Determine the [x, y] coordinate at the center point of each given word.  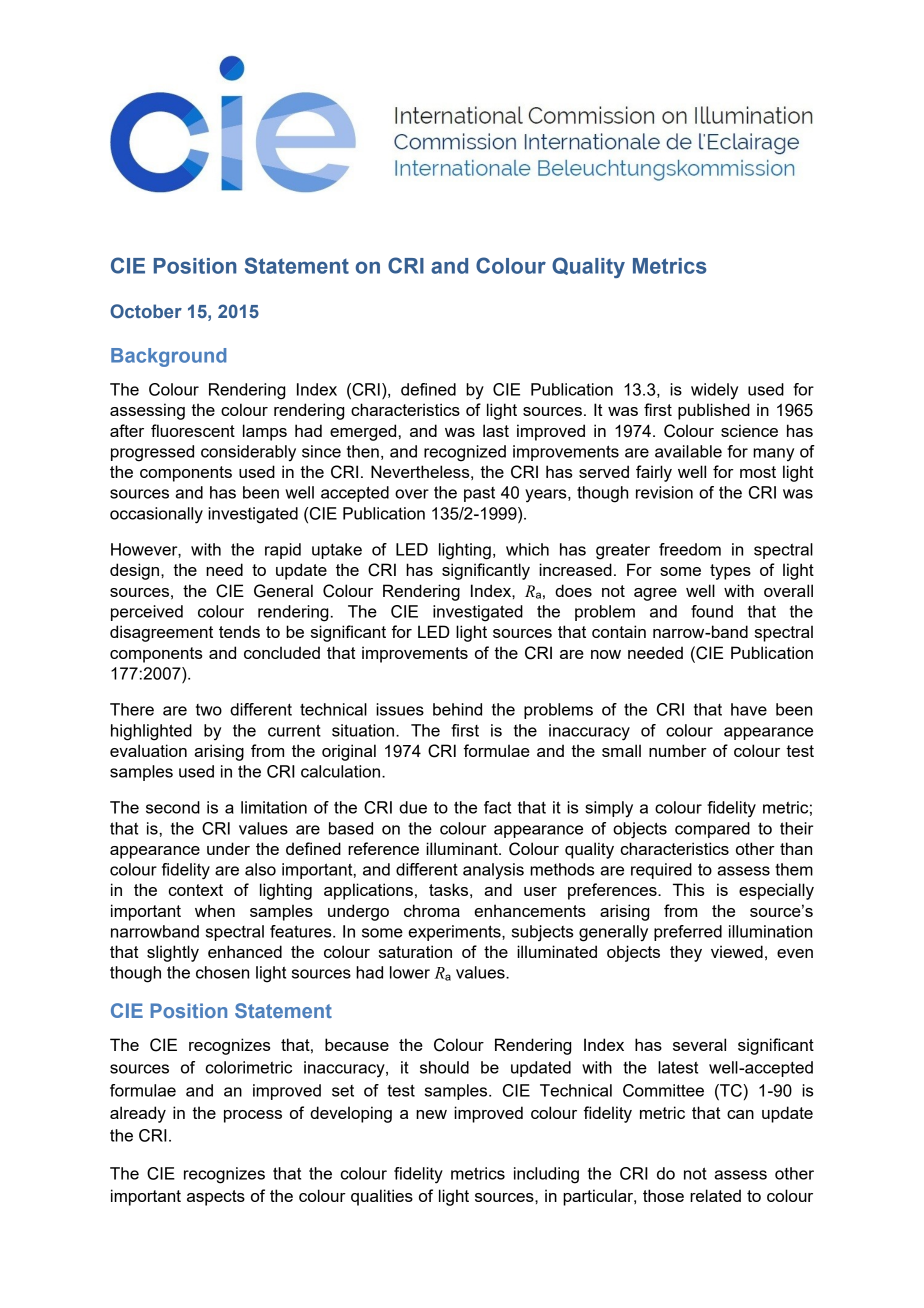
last [496, 430]
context [196, 890]
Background [168, 357]
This [689, 889]
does [573, 590]
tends [239, 631]
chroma [432, 910]
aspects [216, 1198]
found [712, 611]
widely [714, 391]
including [546, 1175]
